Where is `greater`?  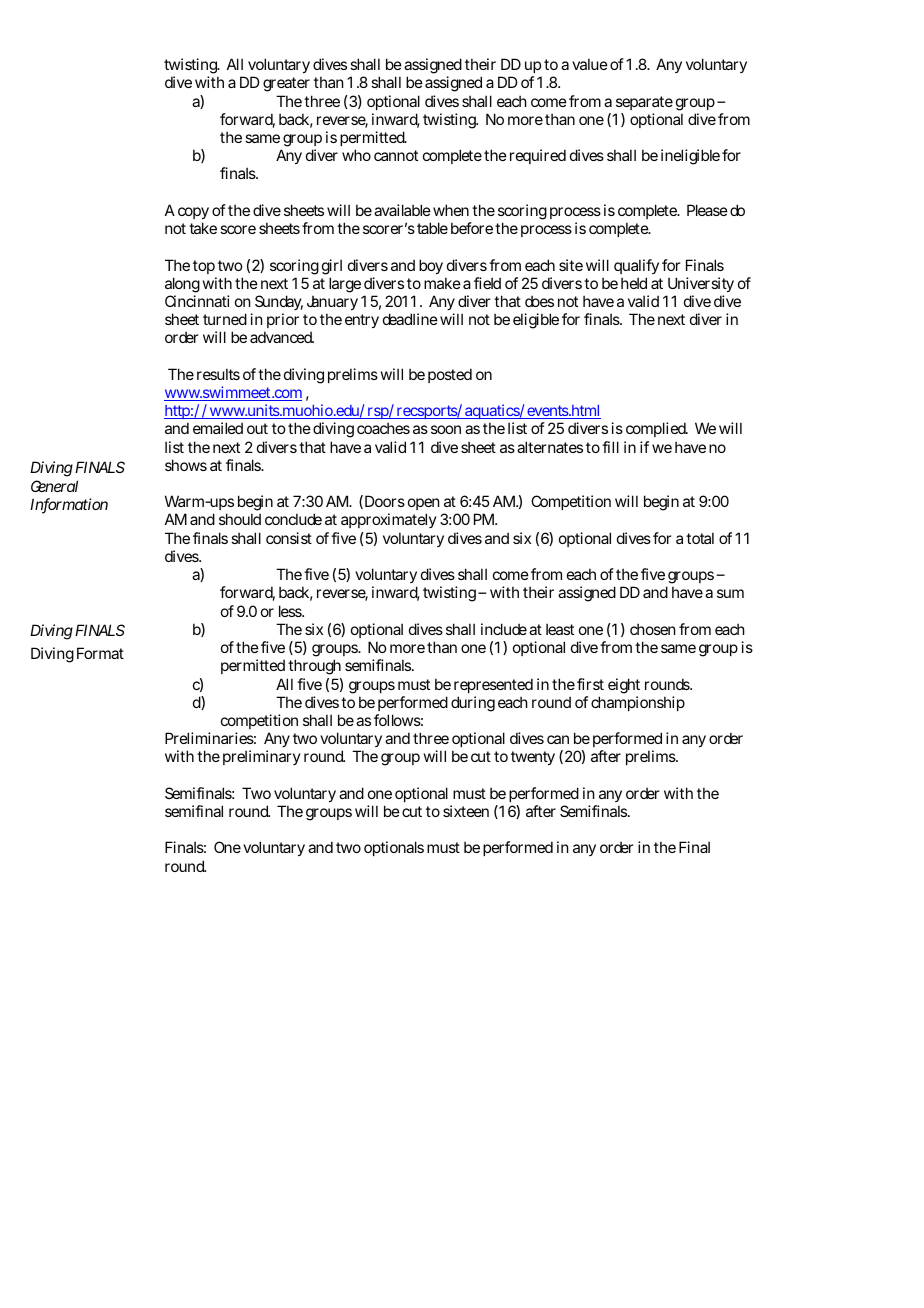 greater is located at coordinates (286, 84).
